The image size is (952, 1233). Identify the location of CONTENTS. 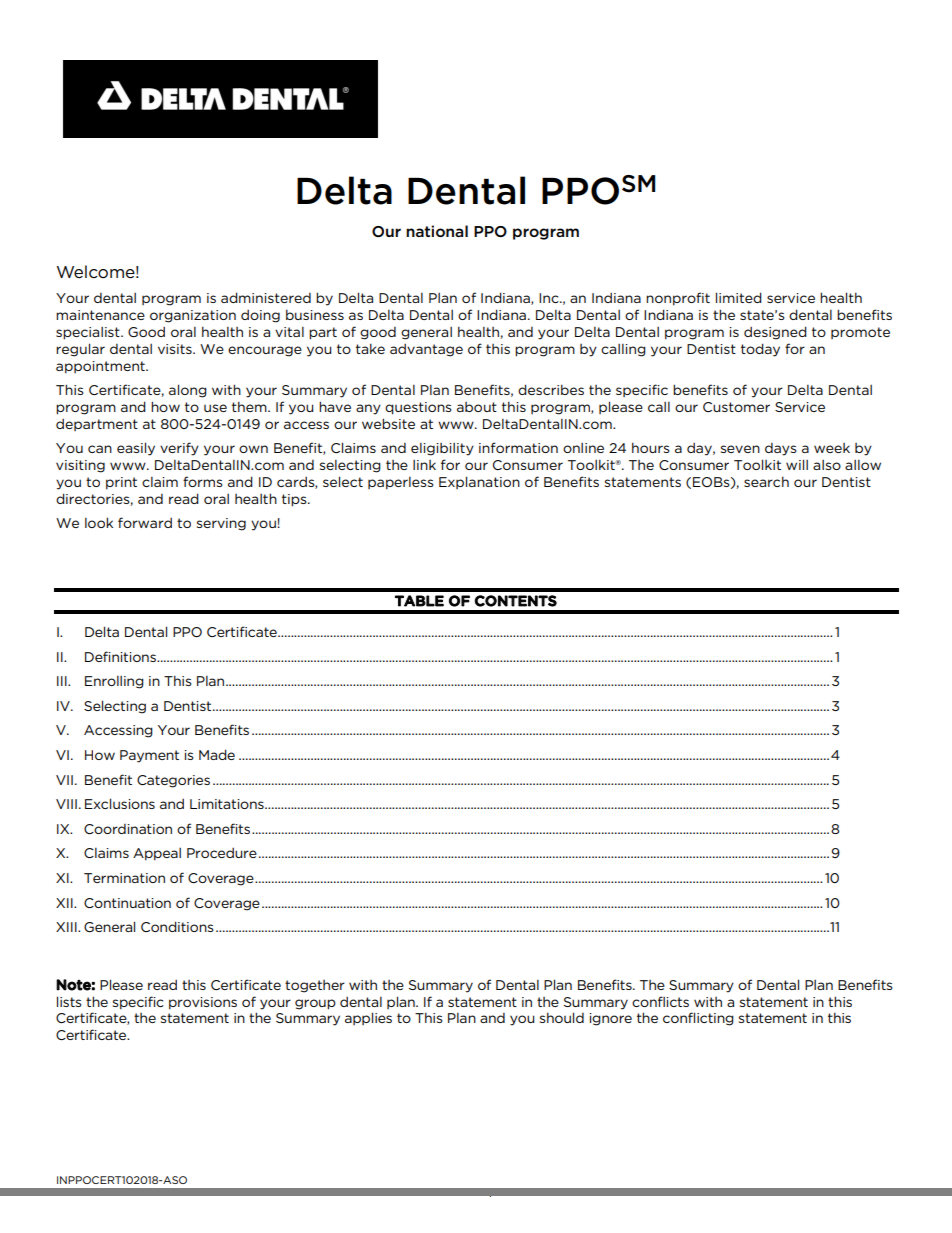
(516, 601).
